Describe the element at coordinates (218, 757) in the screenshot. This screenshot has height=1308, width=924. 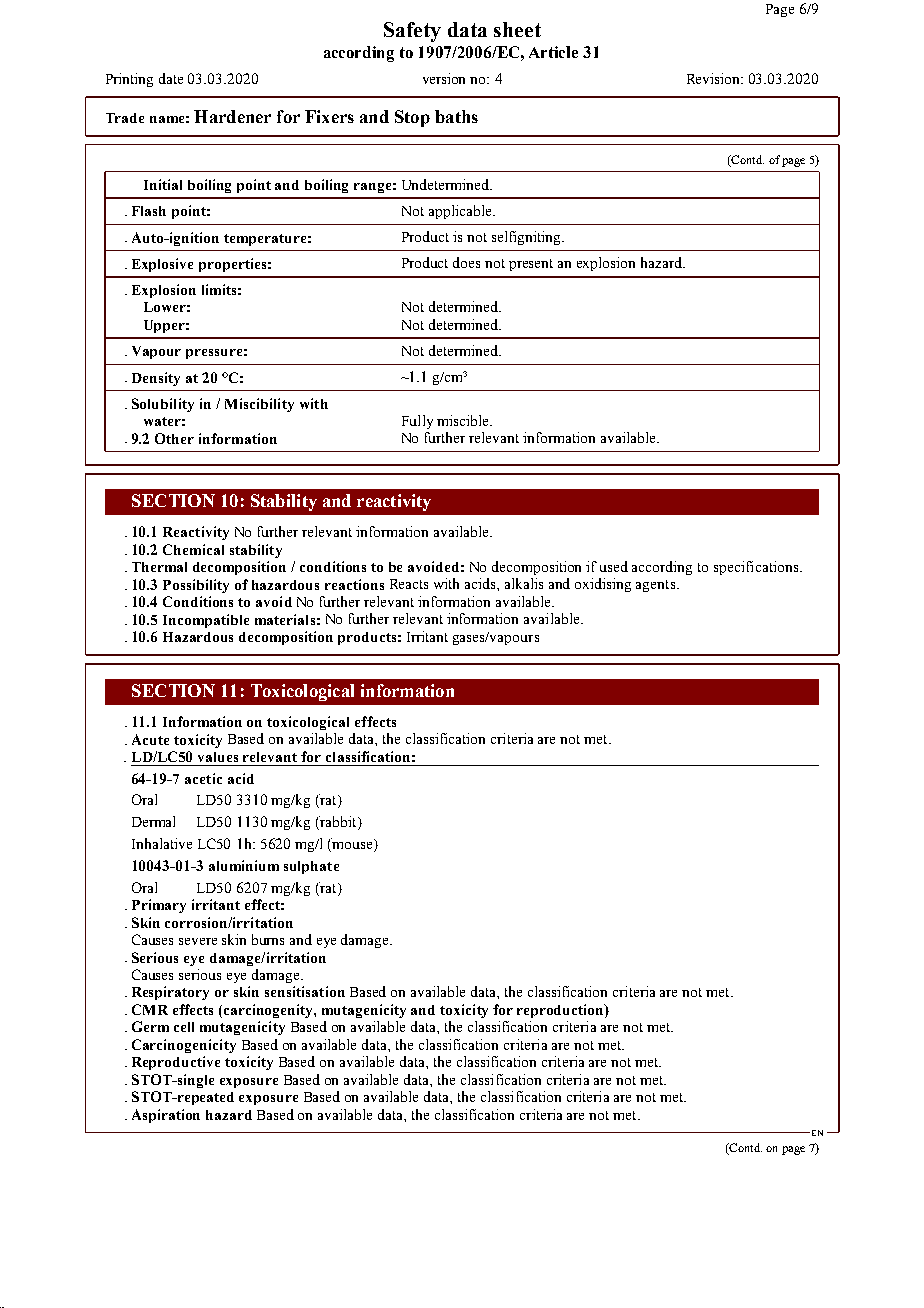
I see `values` at that location.
